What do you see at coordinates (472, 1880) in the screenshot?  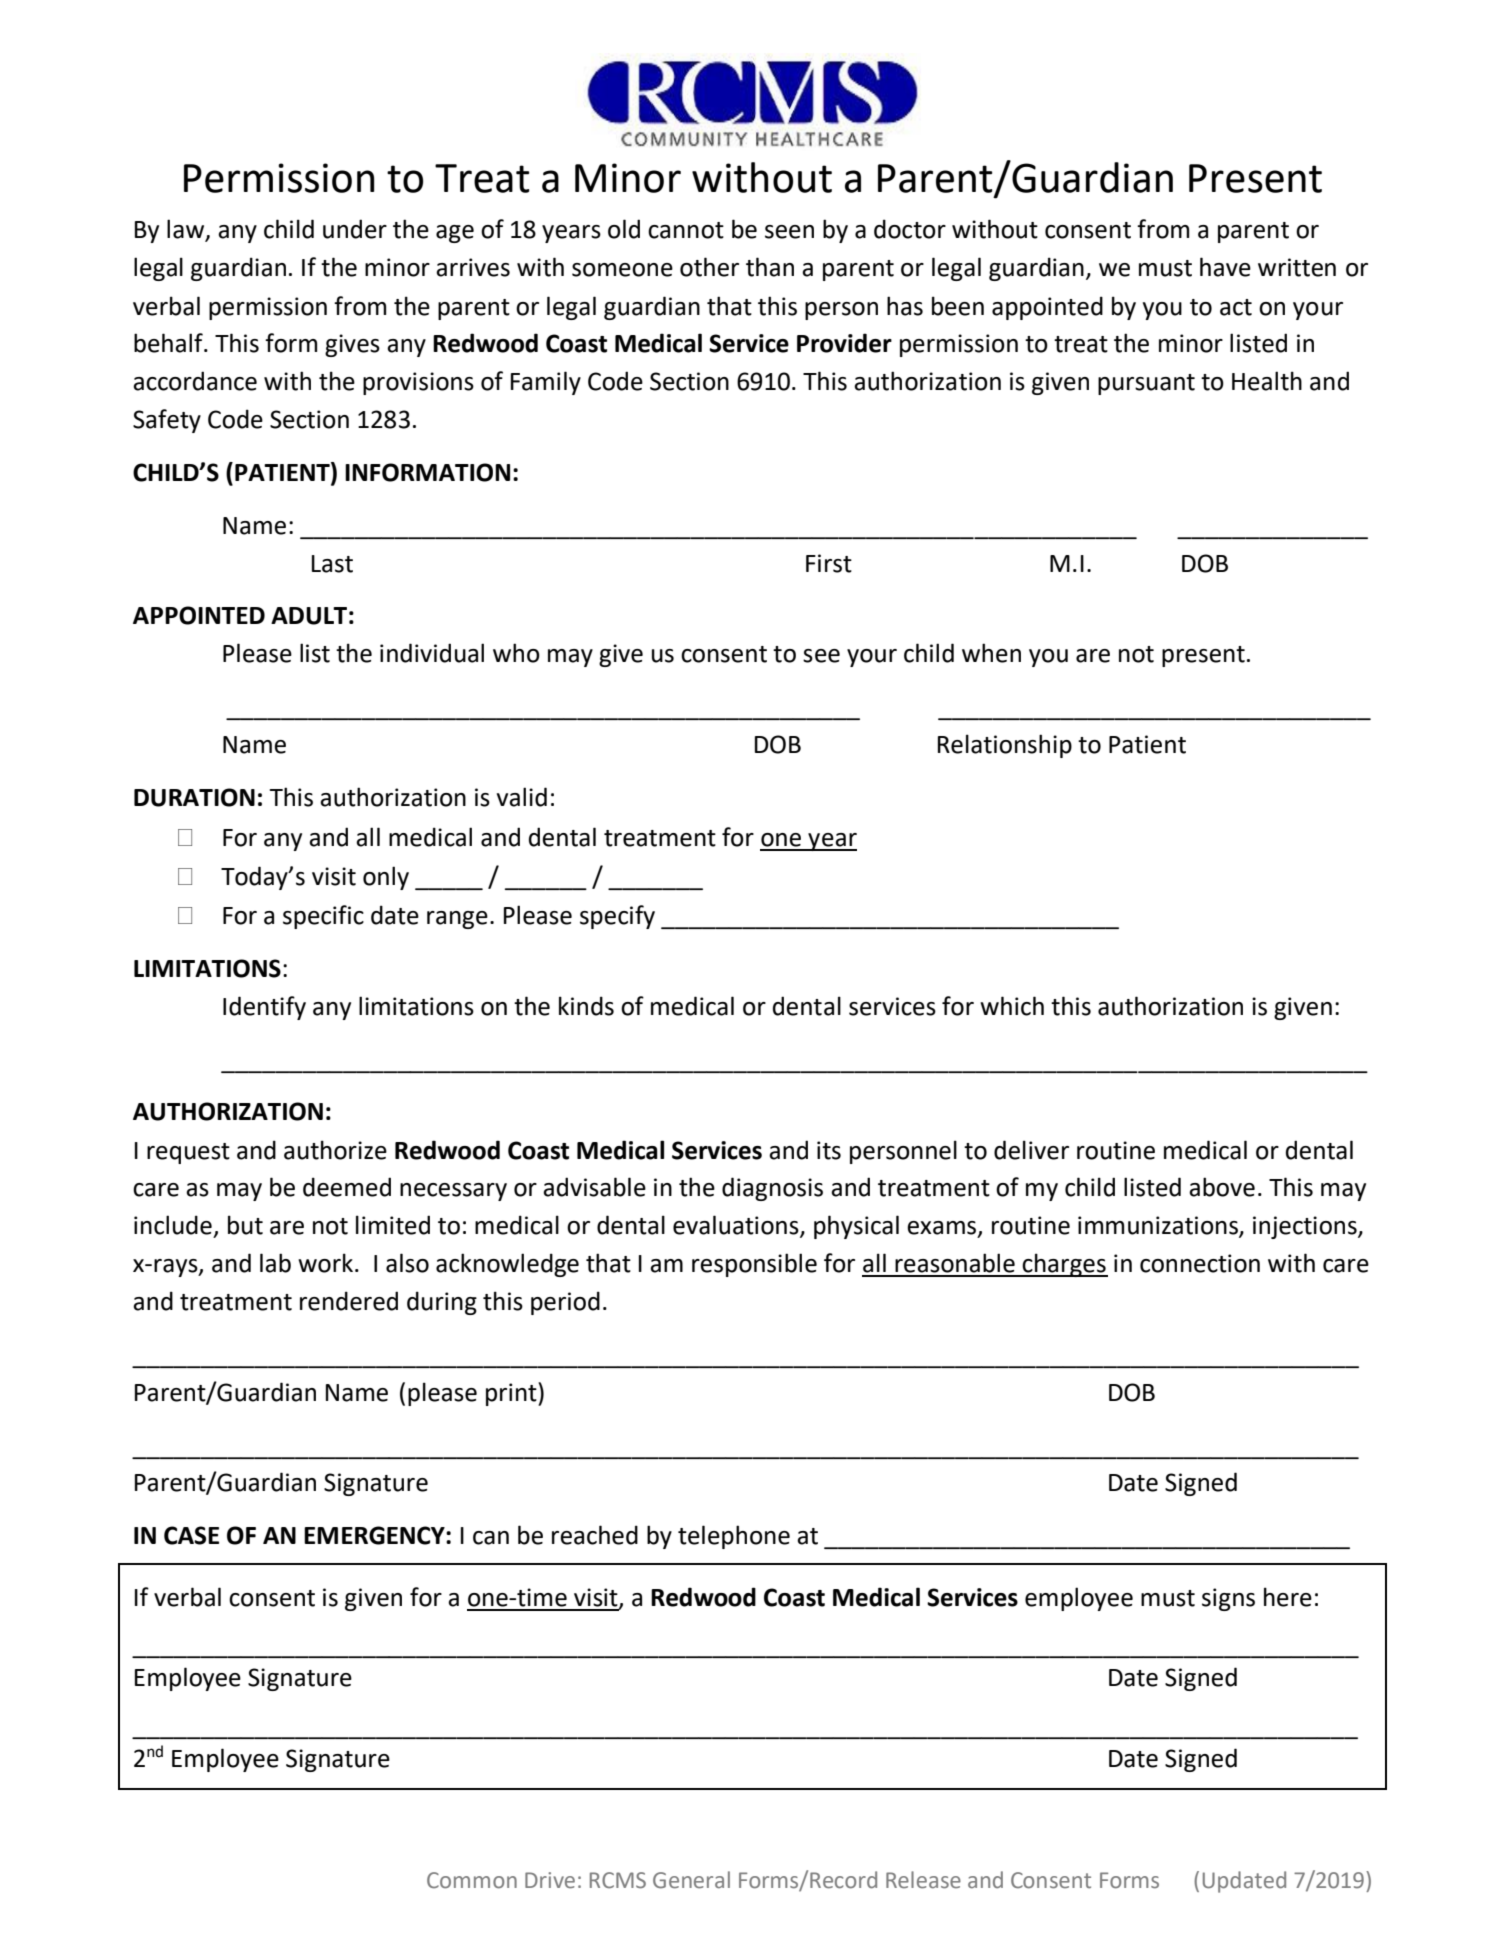 I see `Common` at bounding box center [472, 1880].
